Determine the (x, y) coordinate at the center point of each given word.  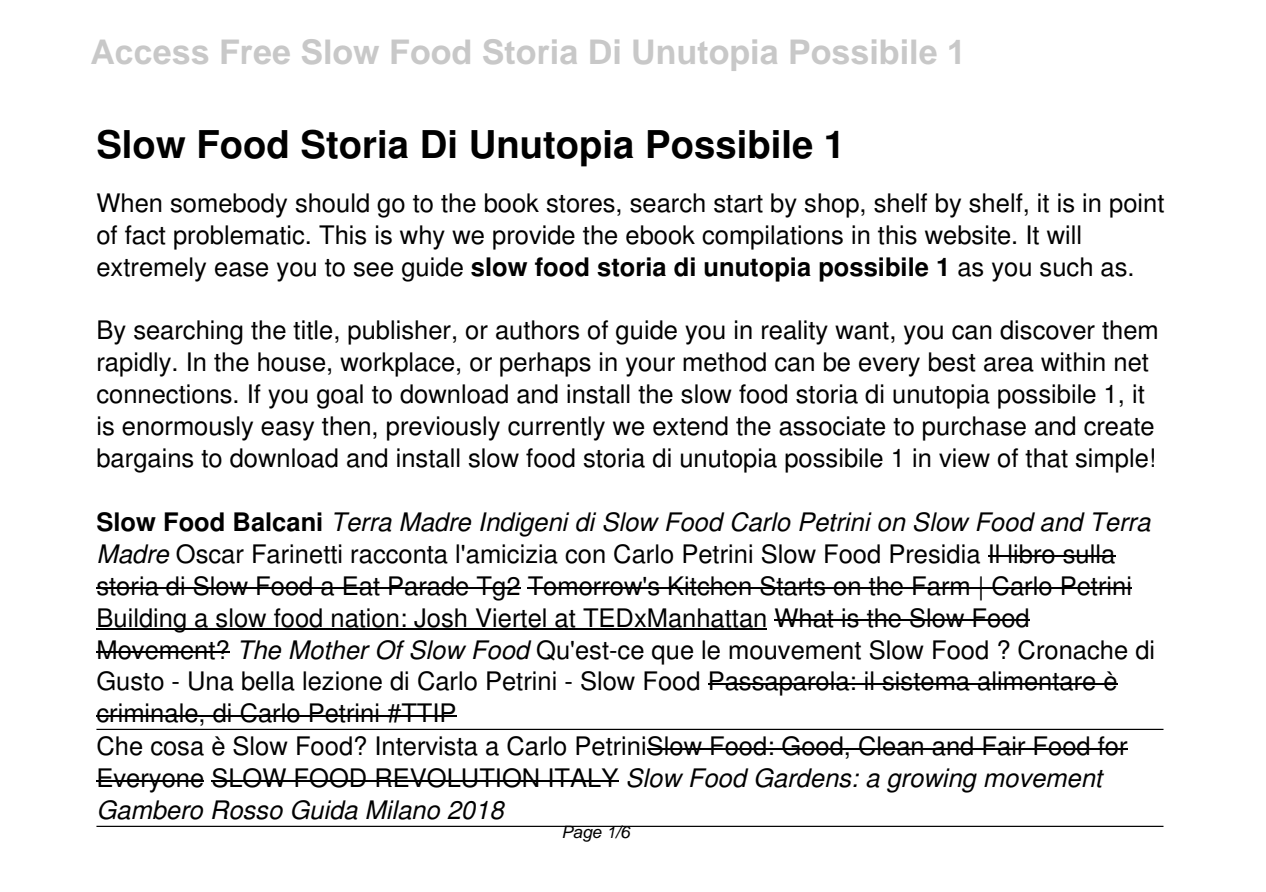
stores (580, 204)
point (1137, 205)
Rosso (247, 810)
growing (932, 780)
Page (582, 833)
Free (255, 52)
